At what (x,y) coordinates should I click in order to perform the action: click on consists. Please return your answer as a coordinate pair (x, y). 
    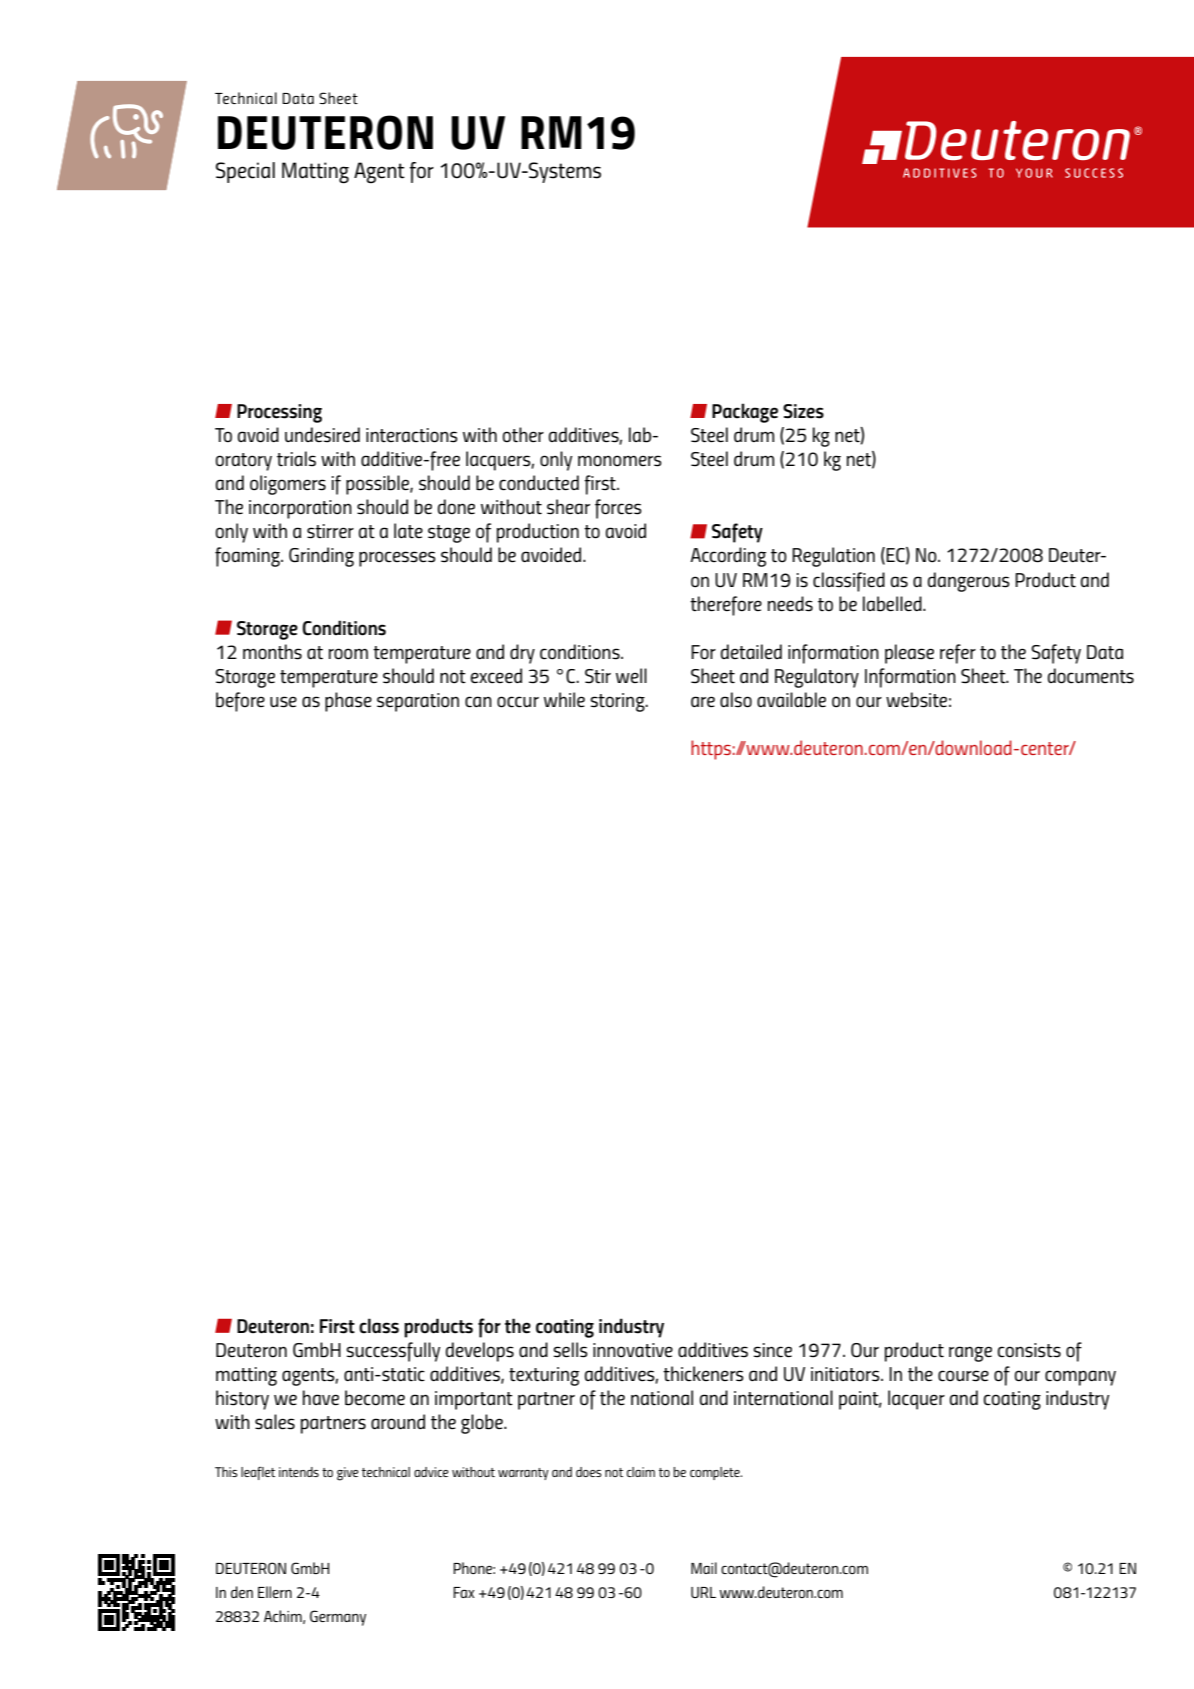
    Looking at the image, I should click on (1029, 1350).
